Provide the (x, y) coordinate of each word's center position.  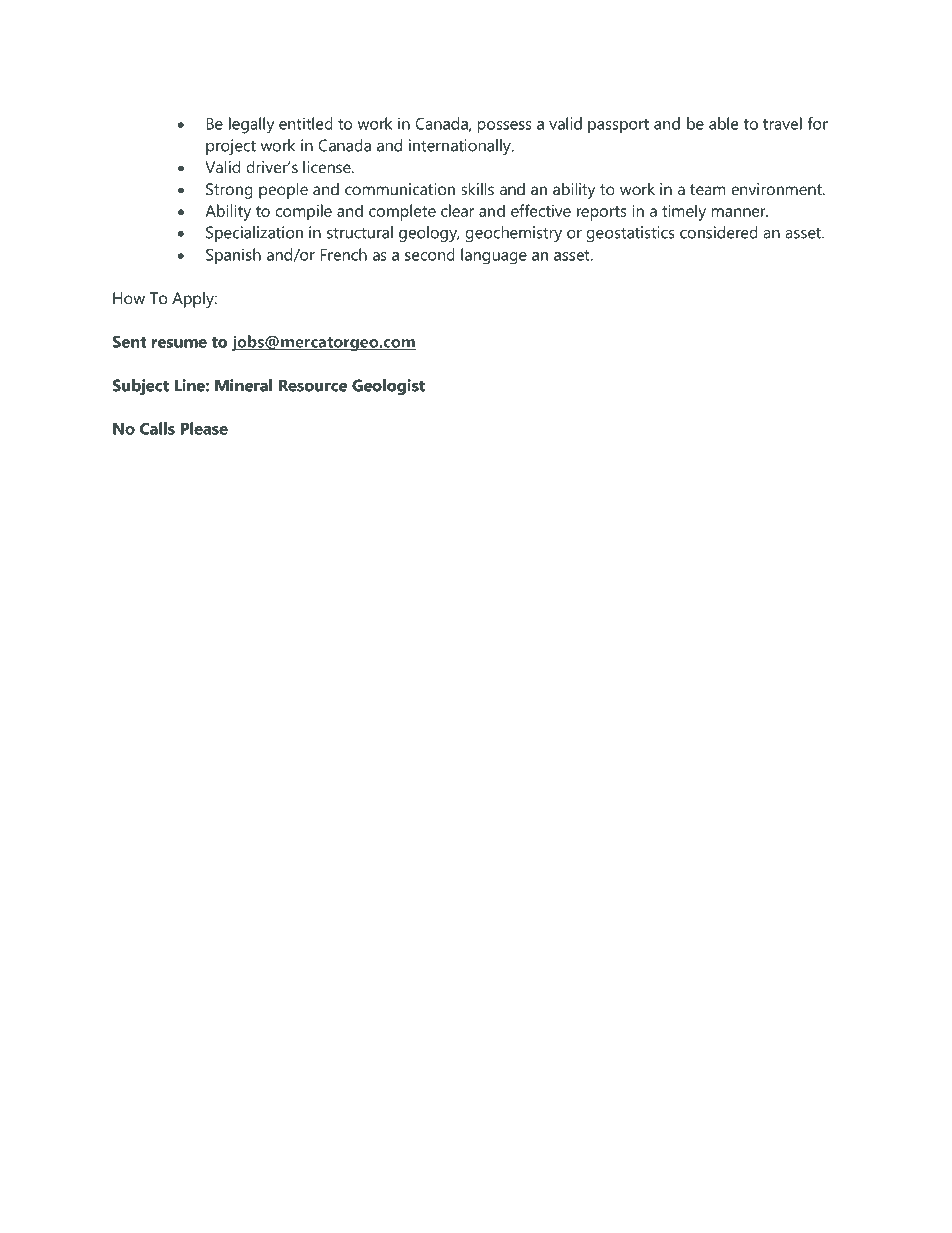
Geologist (388, 387)
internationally (461, 147)
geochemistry (513, 234)
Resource (313, 385)
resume (179, 343)
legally (251, 125)
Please (204, 428)
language (494, 256)
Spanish (233, 256)
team (708, 189)
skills (477, 189)
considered (719, 232)
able (723, 123)
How (129, 298)
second (430, 254)
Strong (229, 191)
